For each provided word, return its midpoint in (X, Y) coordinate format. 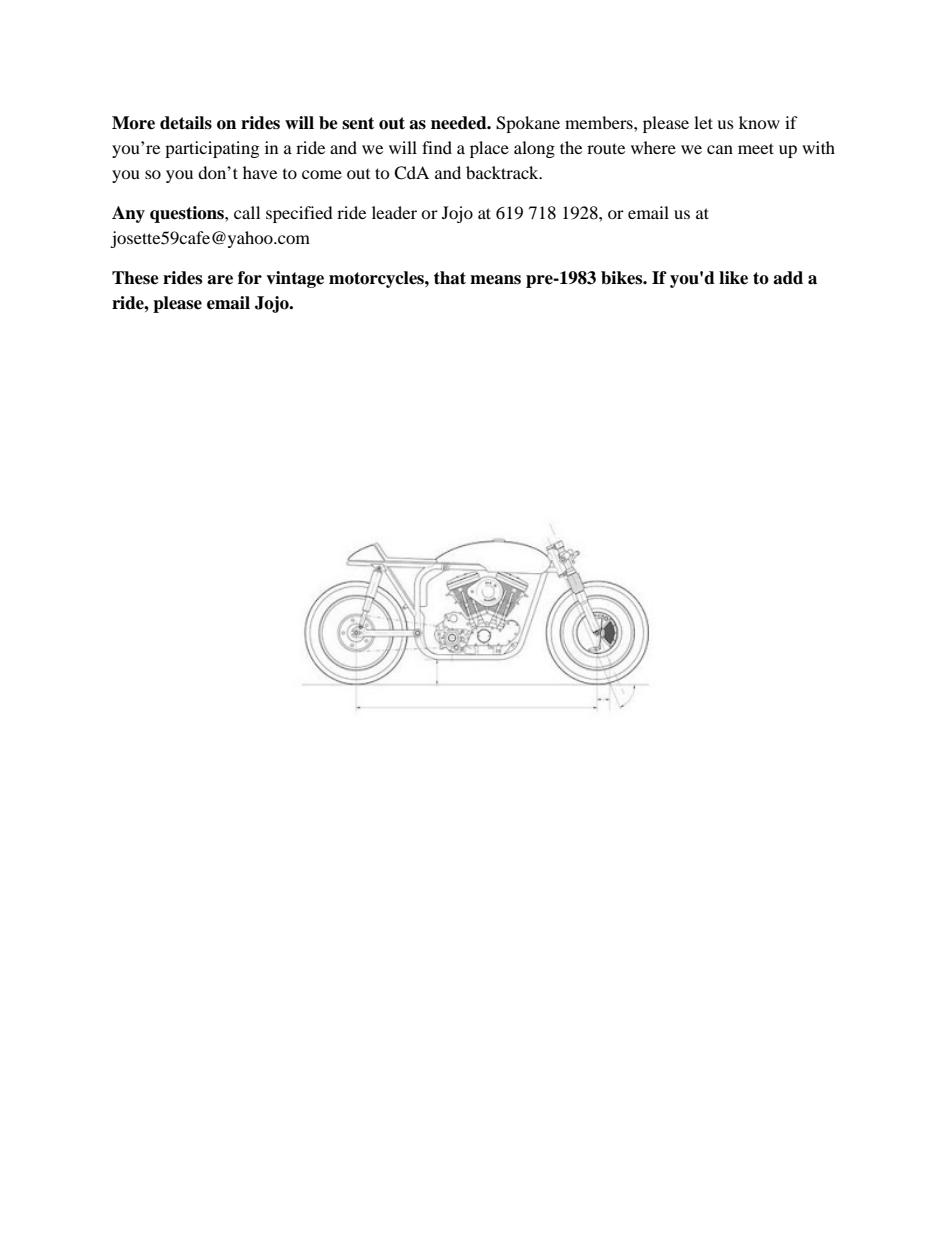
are (220, 280)
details (186, 123)
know (759, 122)
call (247, 212)
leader (394, 212)
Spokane (528, 124)
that (450, 278)
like (733, 278)
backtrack (503, 172)
